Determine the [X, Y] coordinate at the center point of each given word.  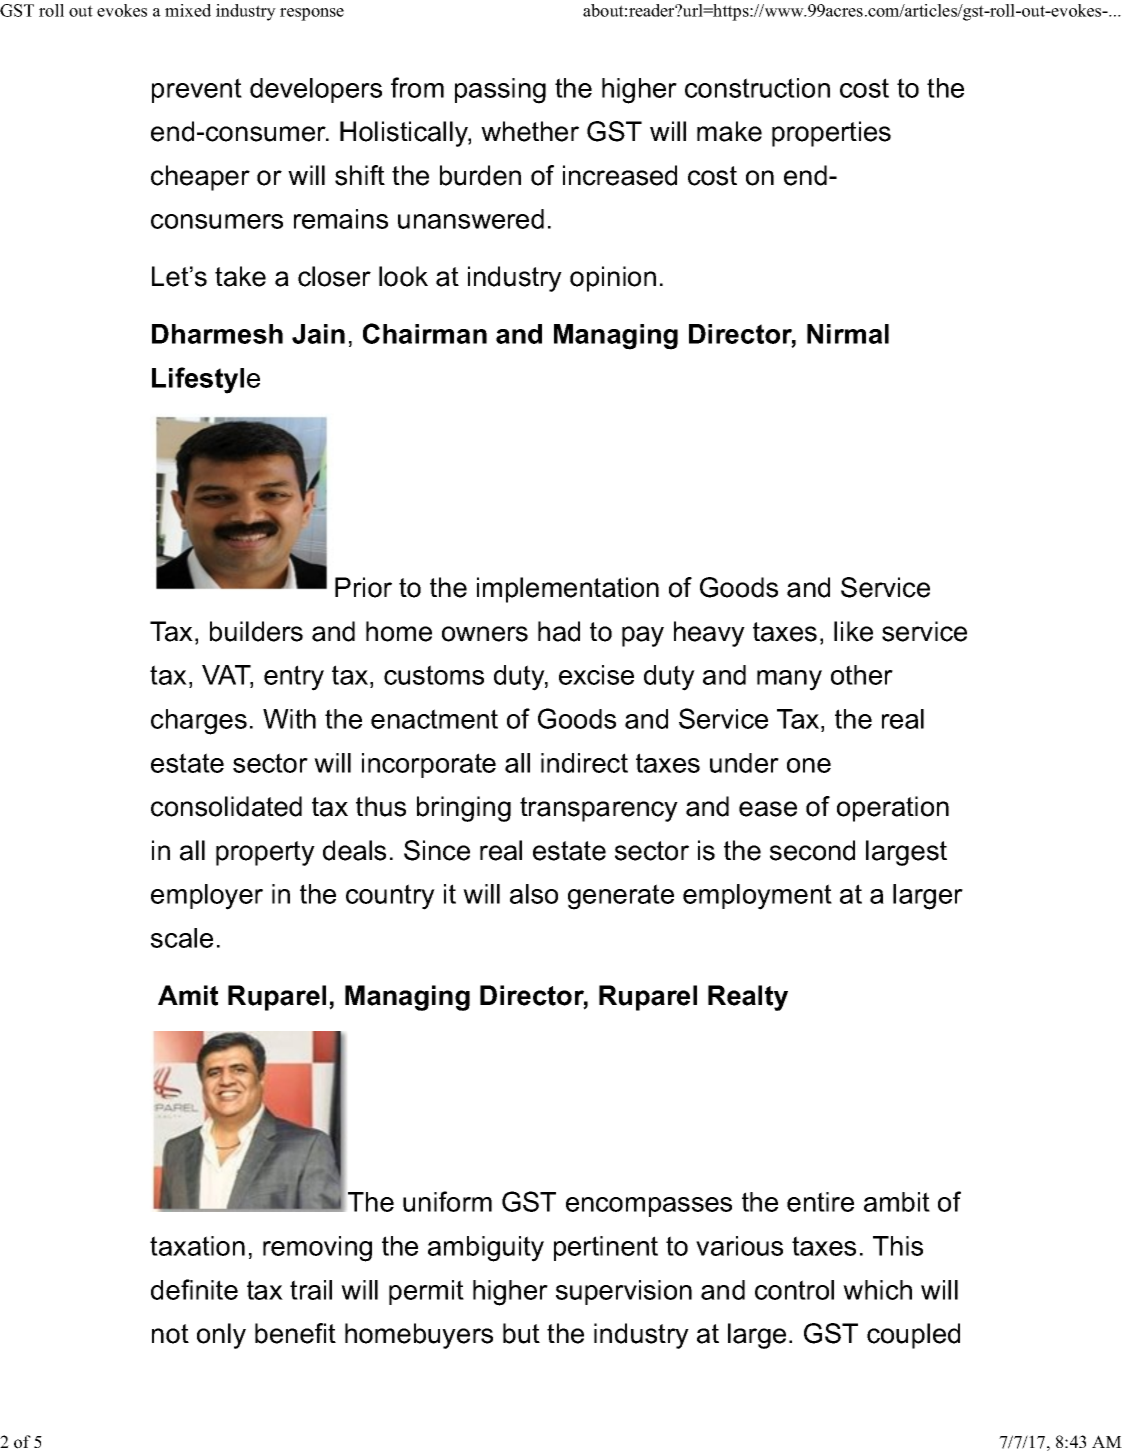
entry [294, 678]
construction [757, 88]
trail [311, 1290]
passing [500, 91]
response [312, 14]
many [789, 680]
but [521, 1333]
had [559, 631]
